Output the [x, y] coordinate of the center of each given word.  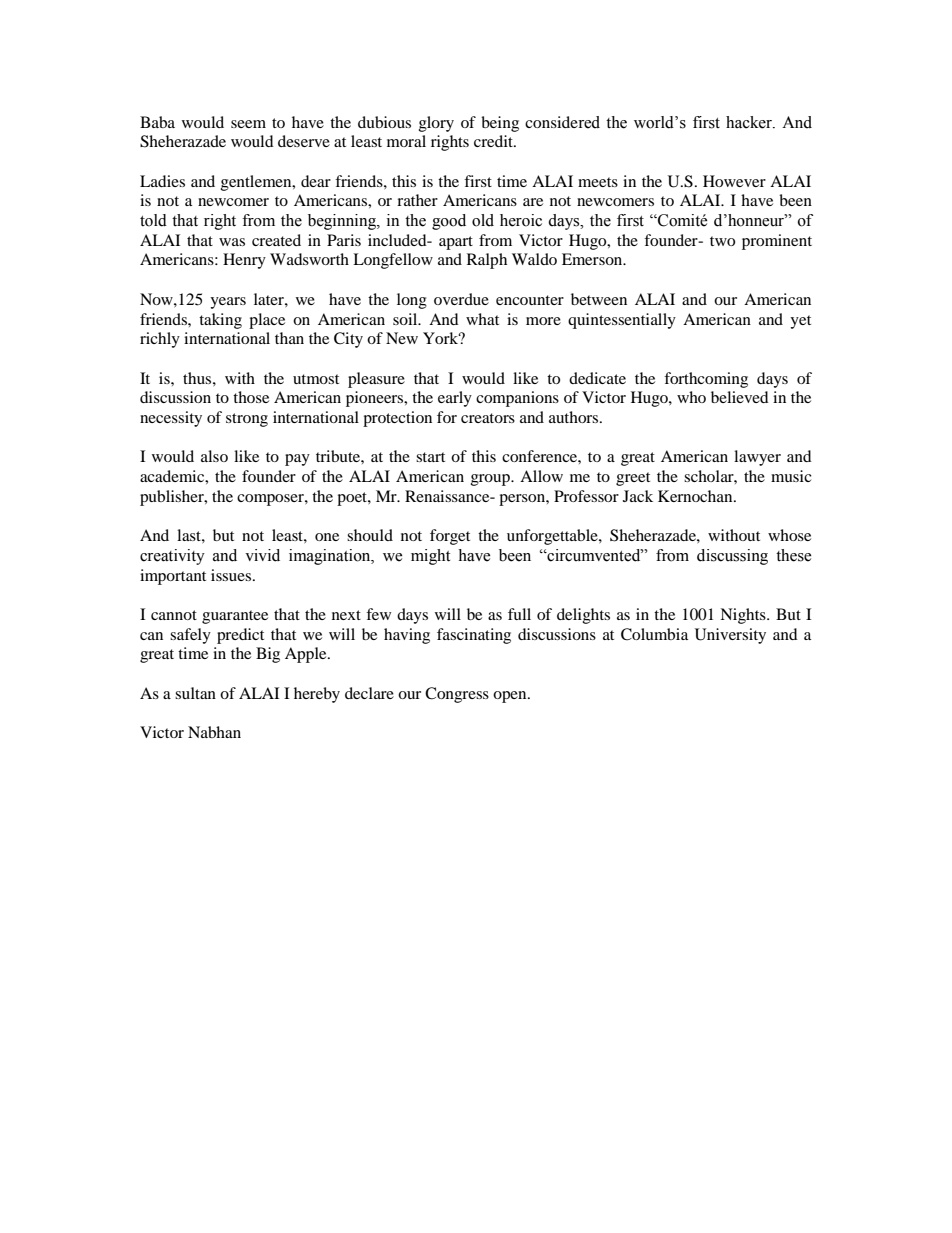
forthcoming [706, 380]
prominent [777, 242]
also [214, 456]
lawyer [757, 458]
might [430, 557]
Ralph [487, 261]
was [232, 242]
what [482, 319]
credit [494, 141]
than [289, 338]
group [491, 480]
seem [248, 124]
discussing [732, 557]
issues [232, 575]
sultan [195, 693]
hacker [750, 122]
